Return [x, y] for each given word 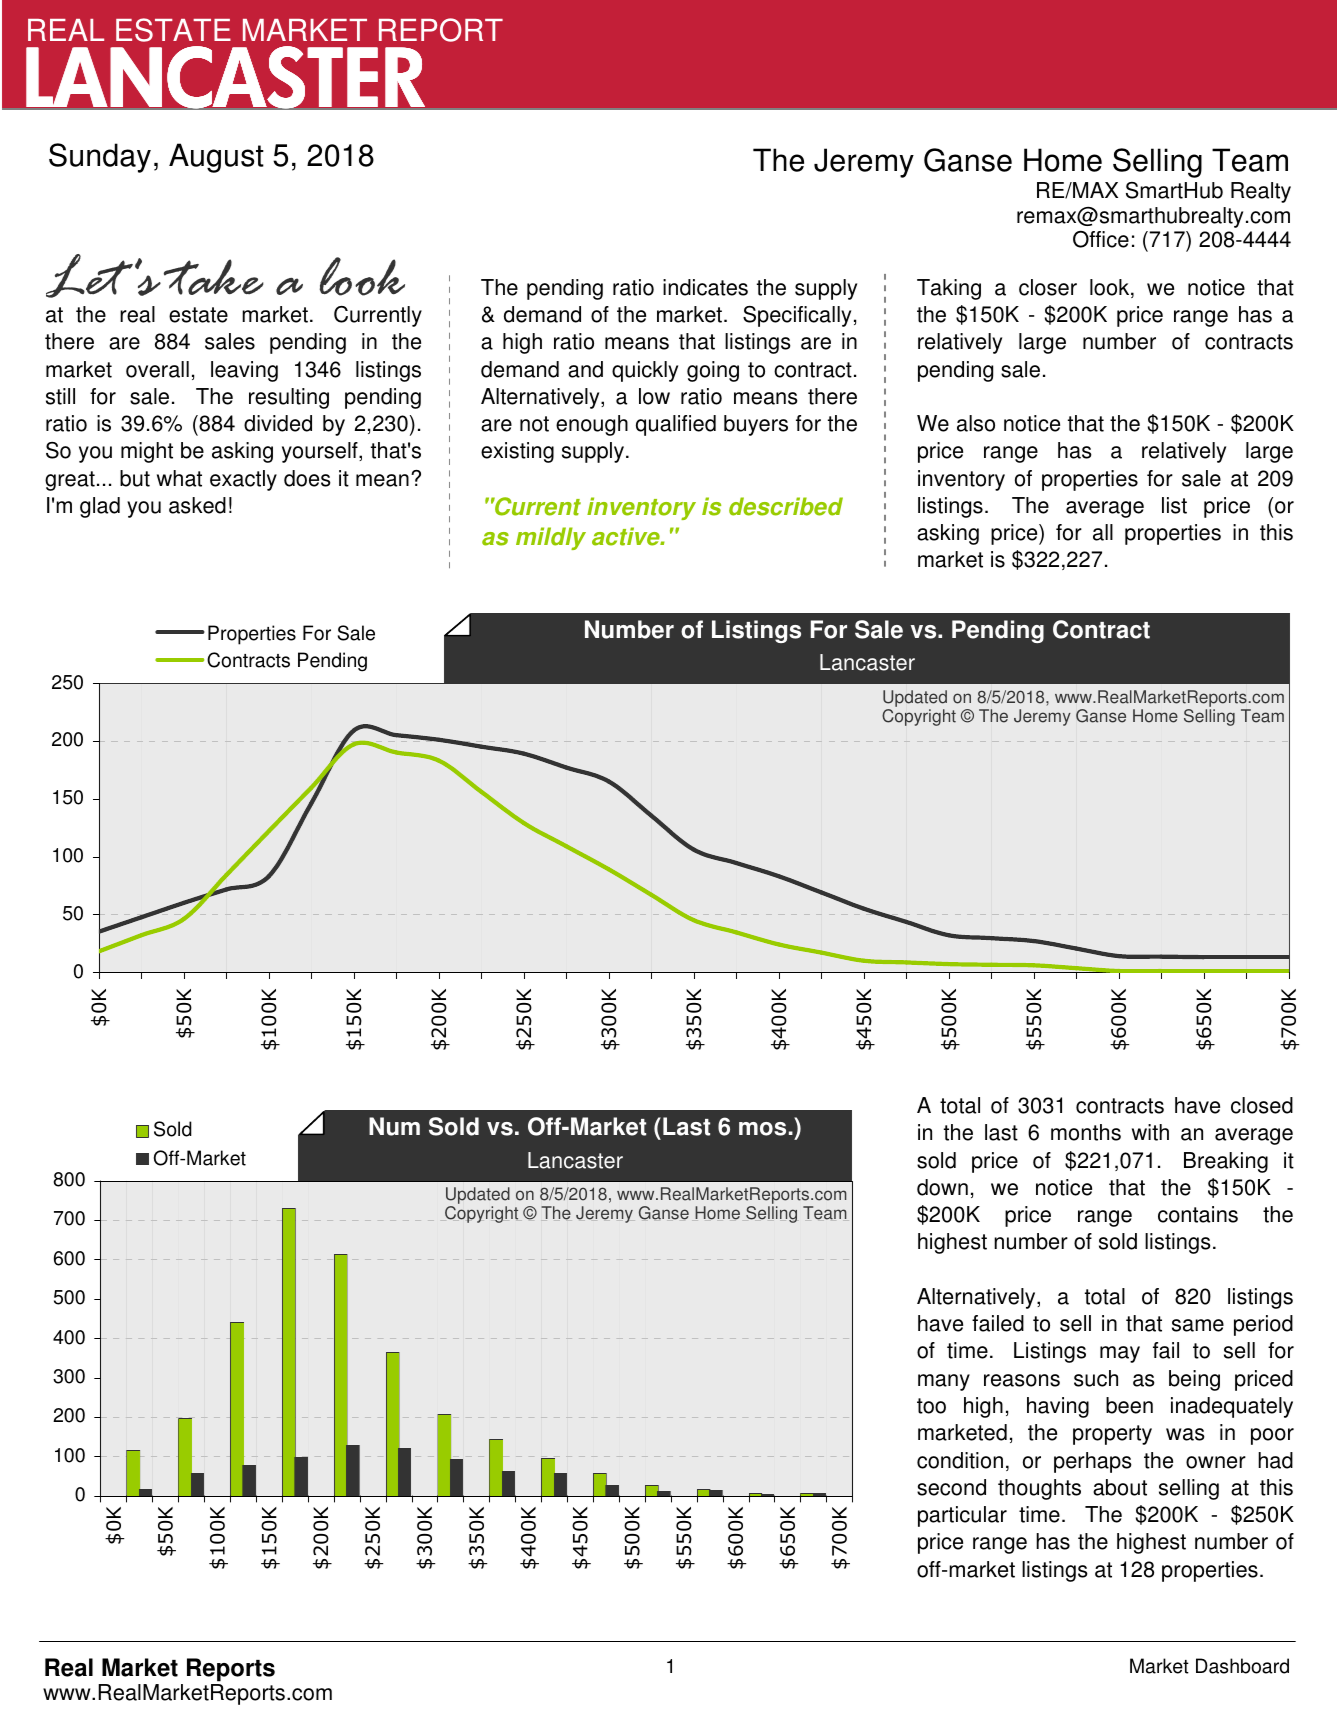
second [951, 1487]
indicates [705, 287]
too [931, 1406]
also [976, 423]
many [944, 1382]
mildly [551, 538]
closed [1262, 1105]
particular [962, 1516]
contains [1198, 1214]
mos [762, 1129]
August [216, 158]
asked [197, 505]
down [942, 1187]
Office [1101, 239]
